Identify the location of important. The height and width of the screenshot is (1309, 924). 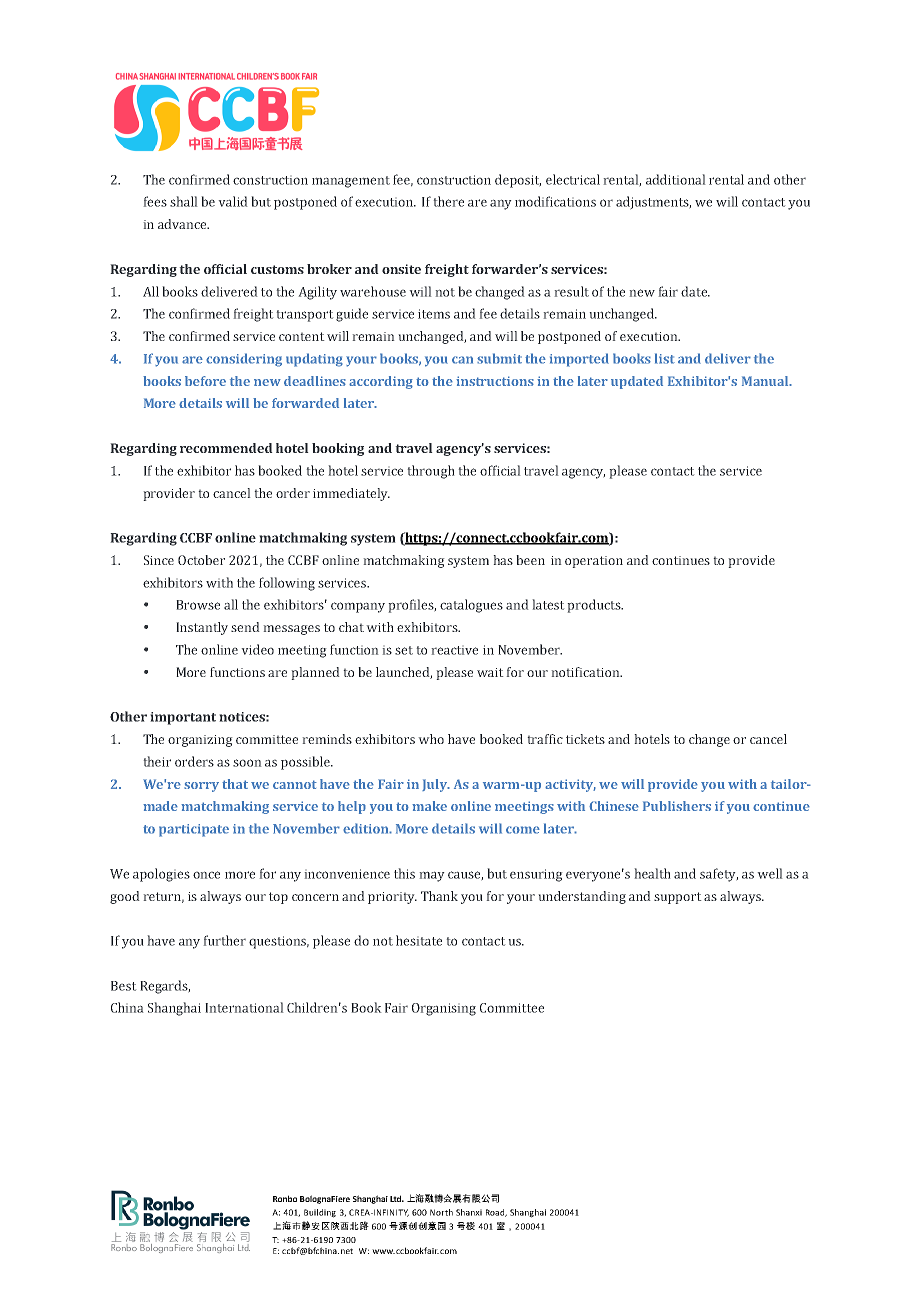
(183, 718).
